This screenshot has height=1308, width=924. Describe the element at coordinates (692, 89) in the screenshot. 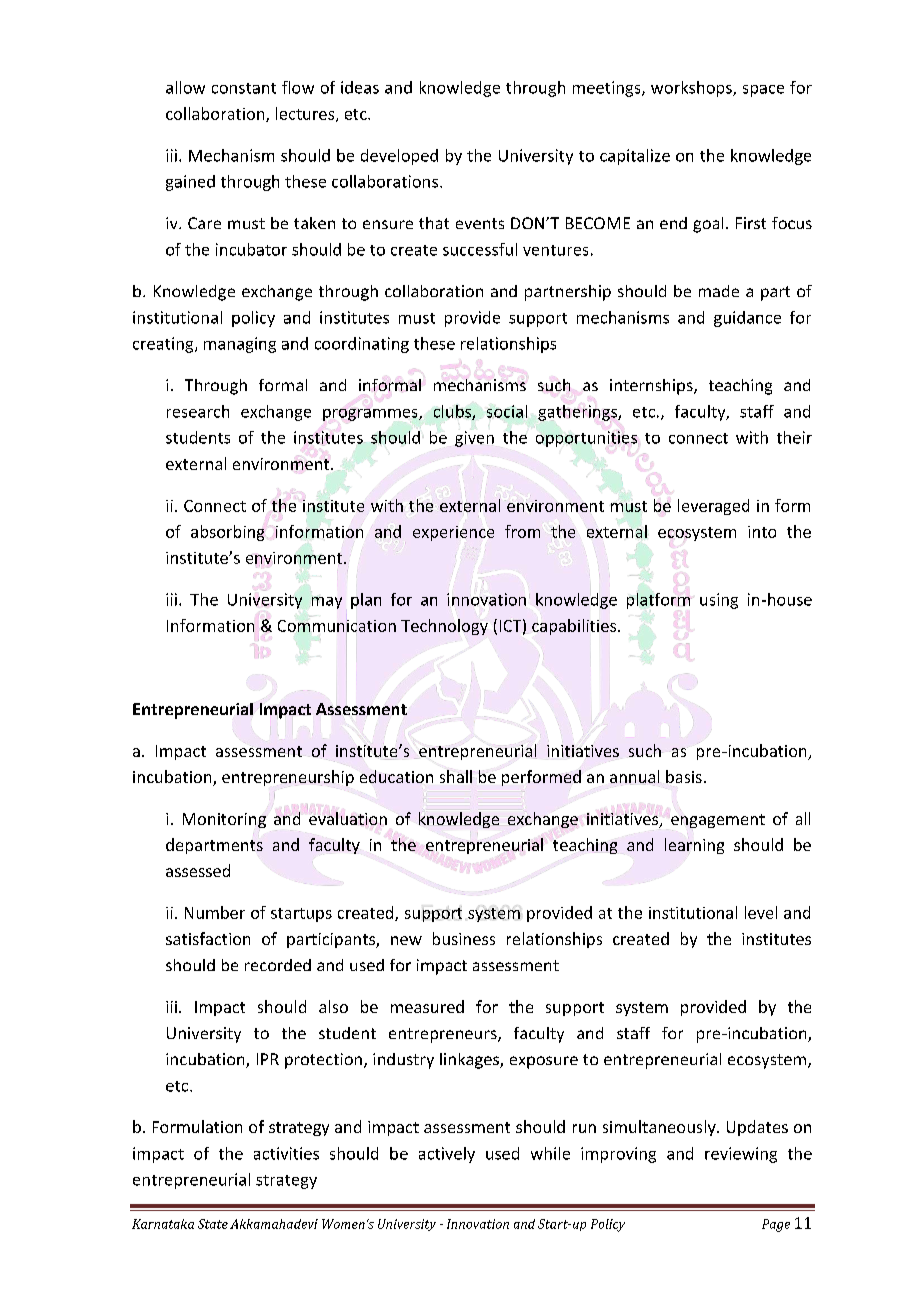

I see `workshops` at that location.
